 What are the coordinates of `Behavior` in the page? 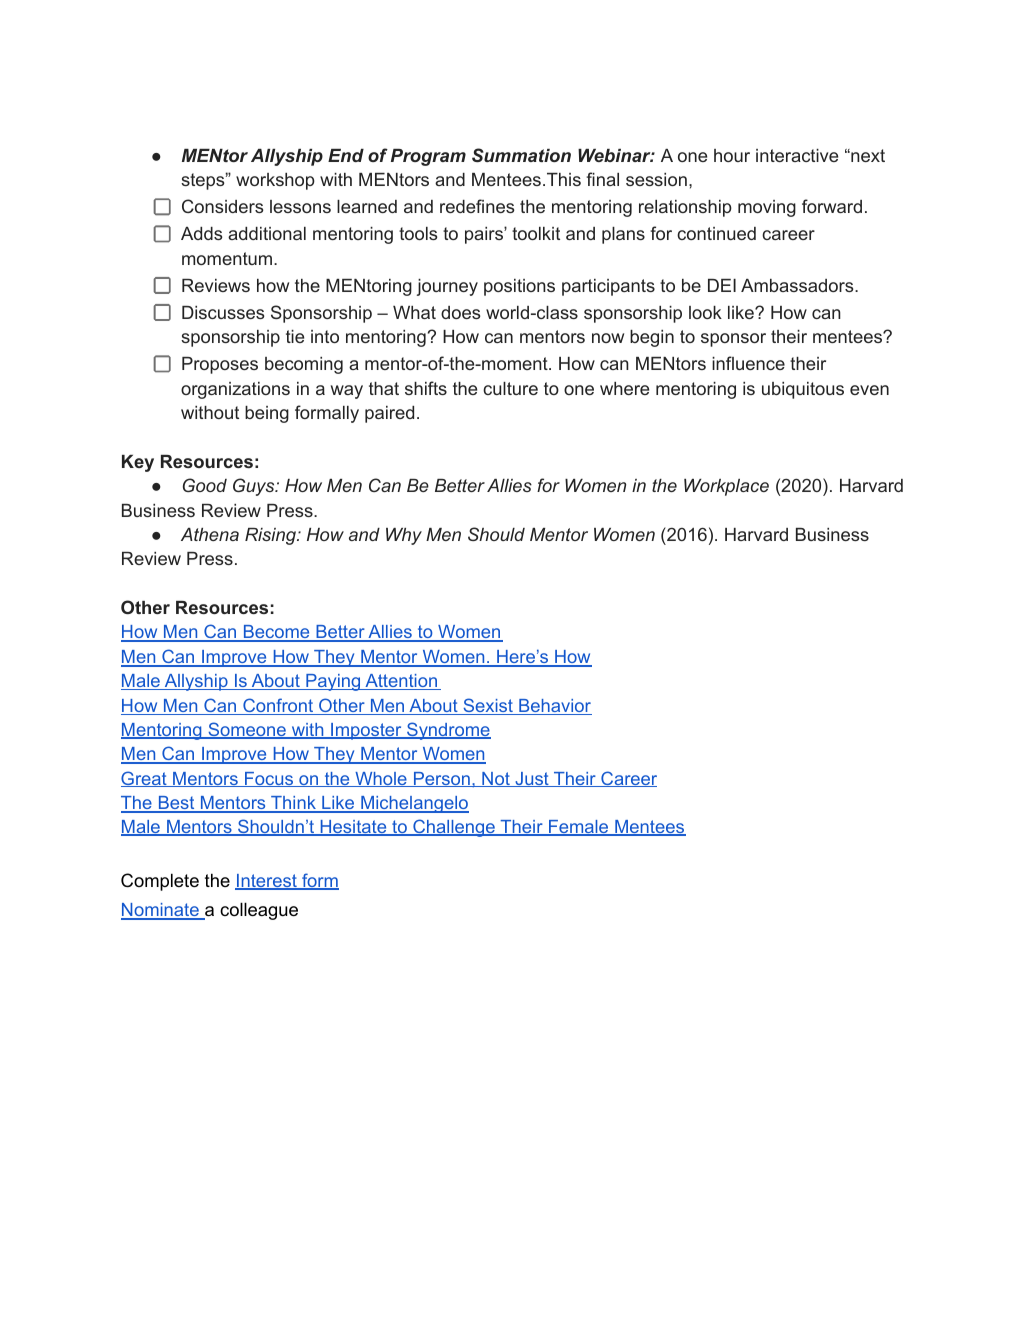 It's located at (554, 707).
